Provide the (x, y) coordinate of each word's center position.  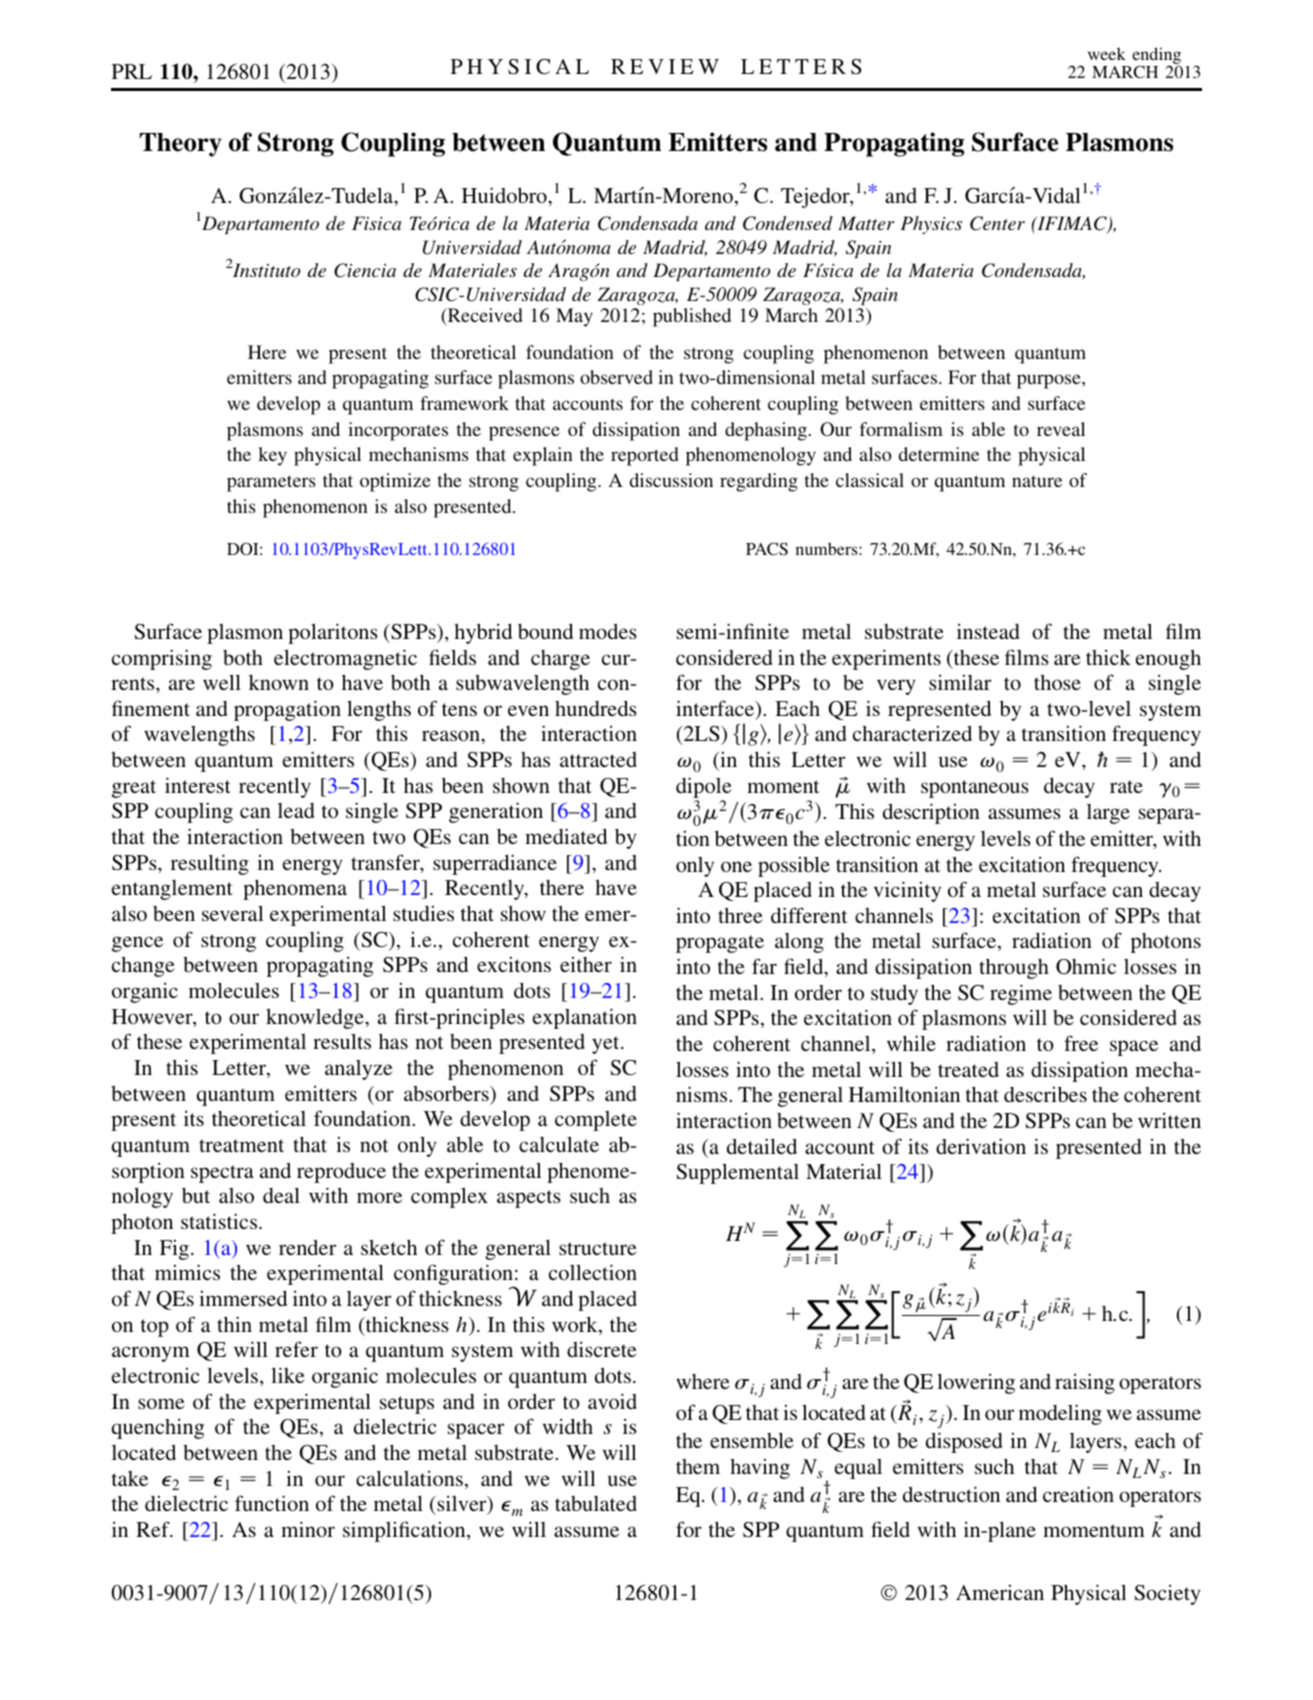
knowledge (316, 1018)
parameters (271, 483)
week (1107, 54)
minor (308, 1529)
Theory (181, 145)
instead (988, 631)
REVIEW (665, 66)
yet (607, 1045)
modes (608, 631)
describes (1045, 1094)
